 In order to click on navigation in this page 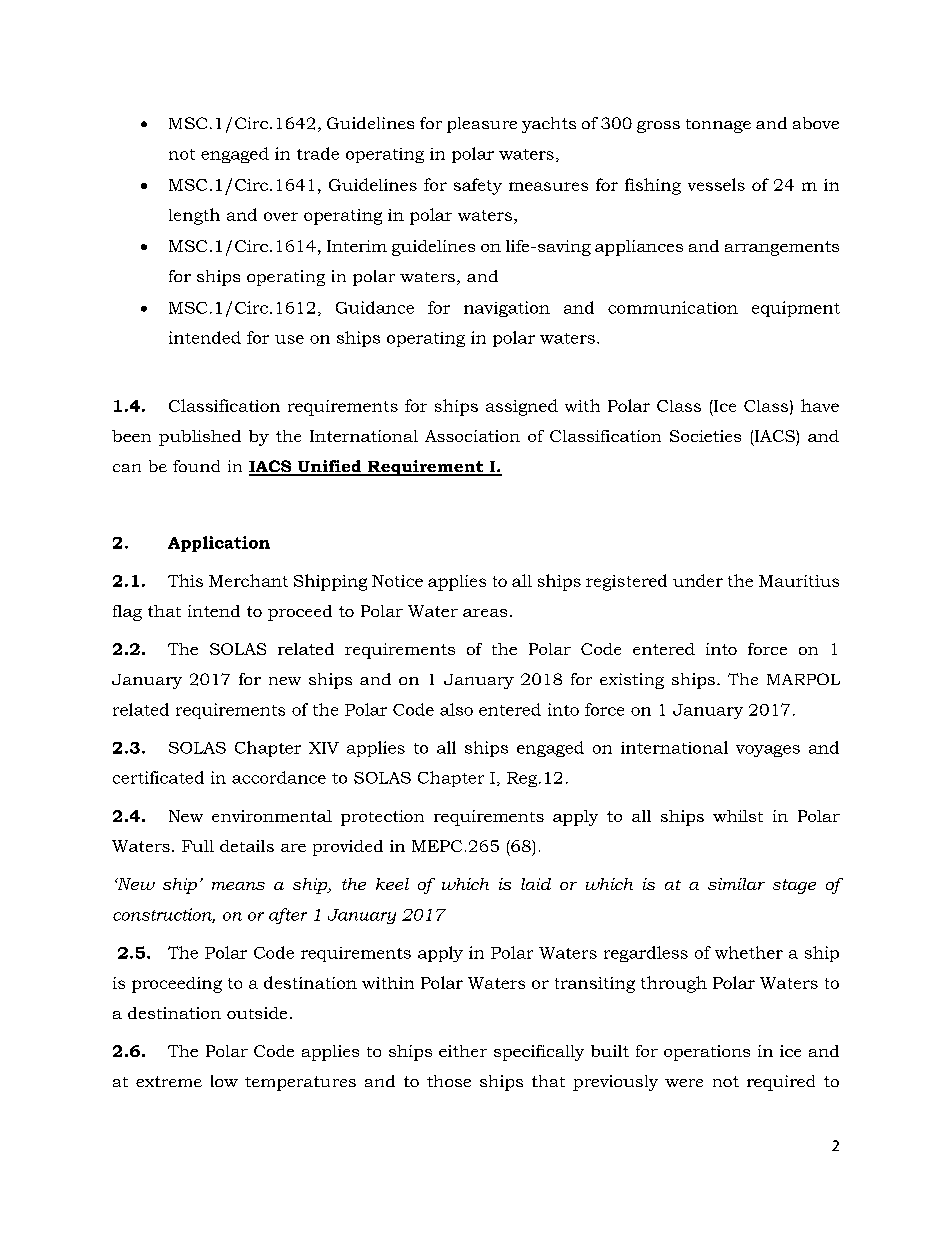, I will do `click(507, 309)`.
